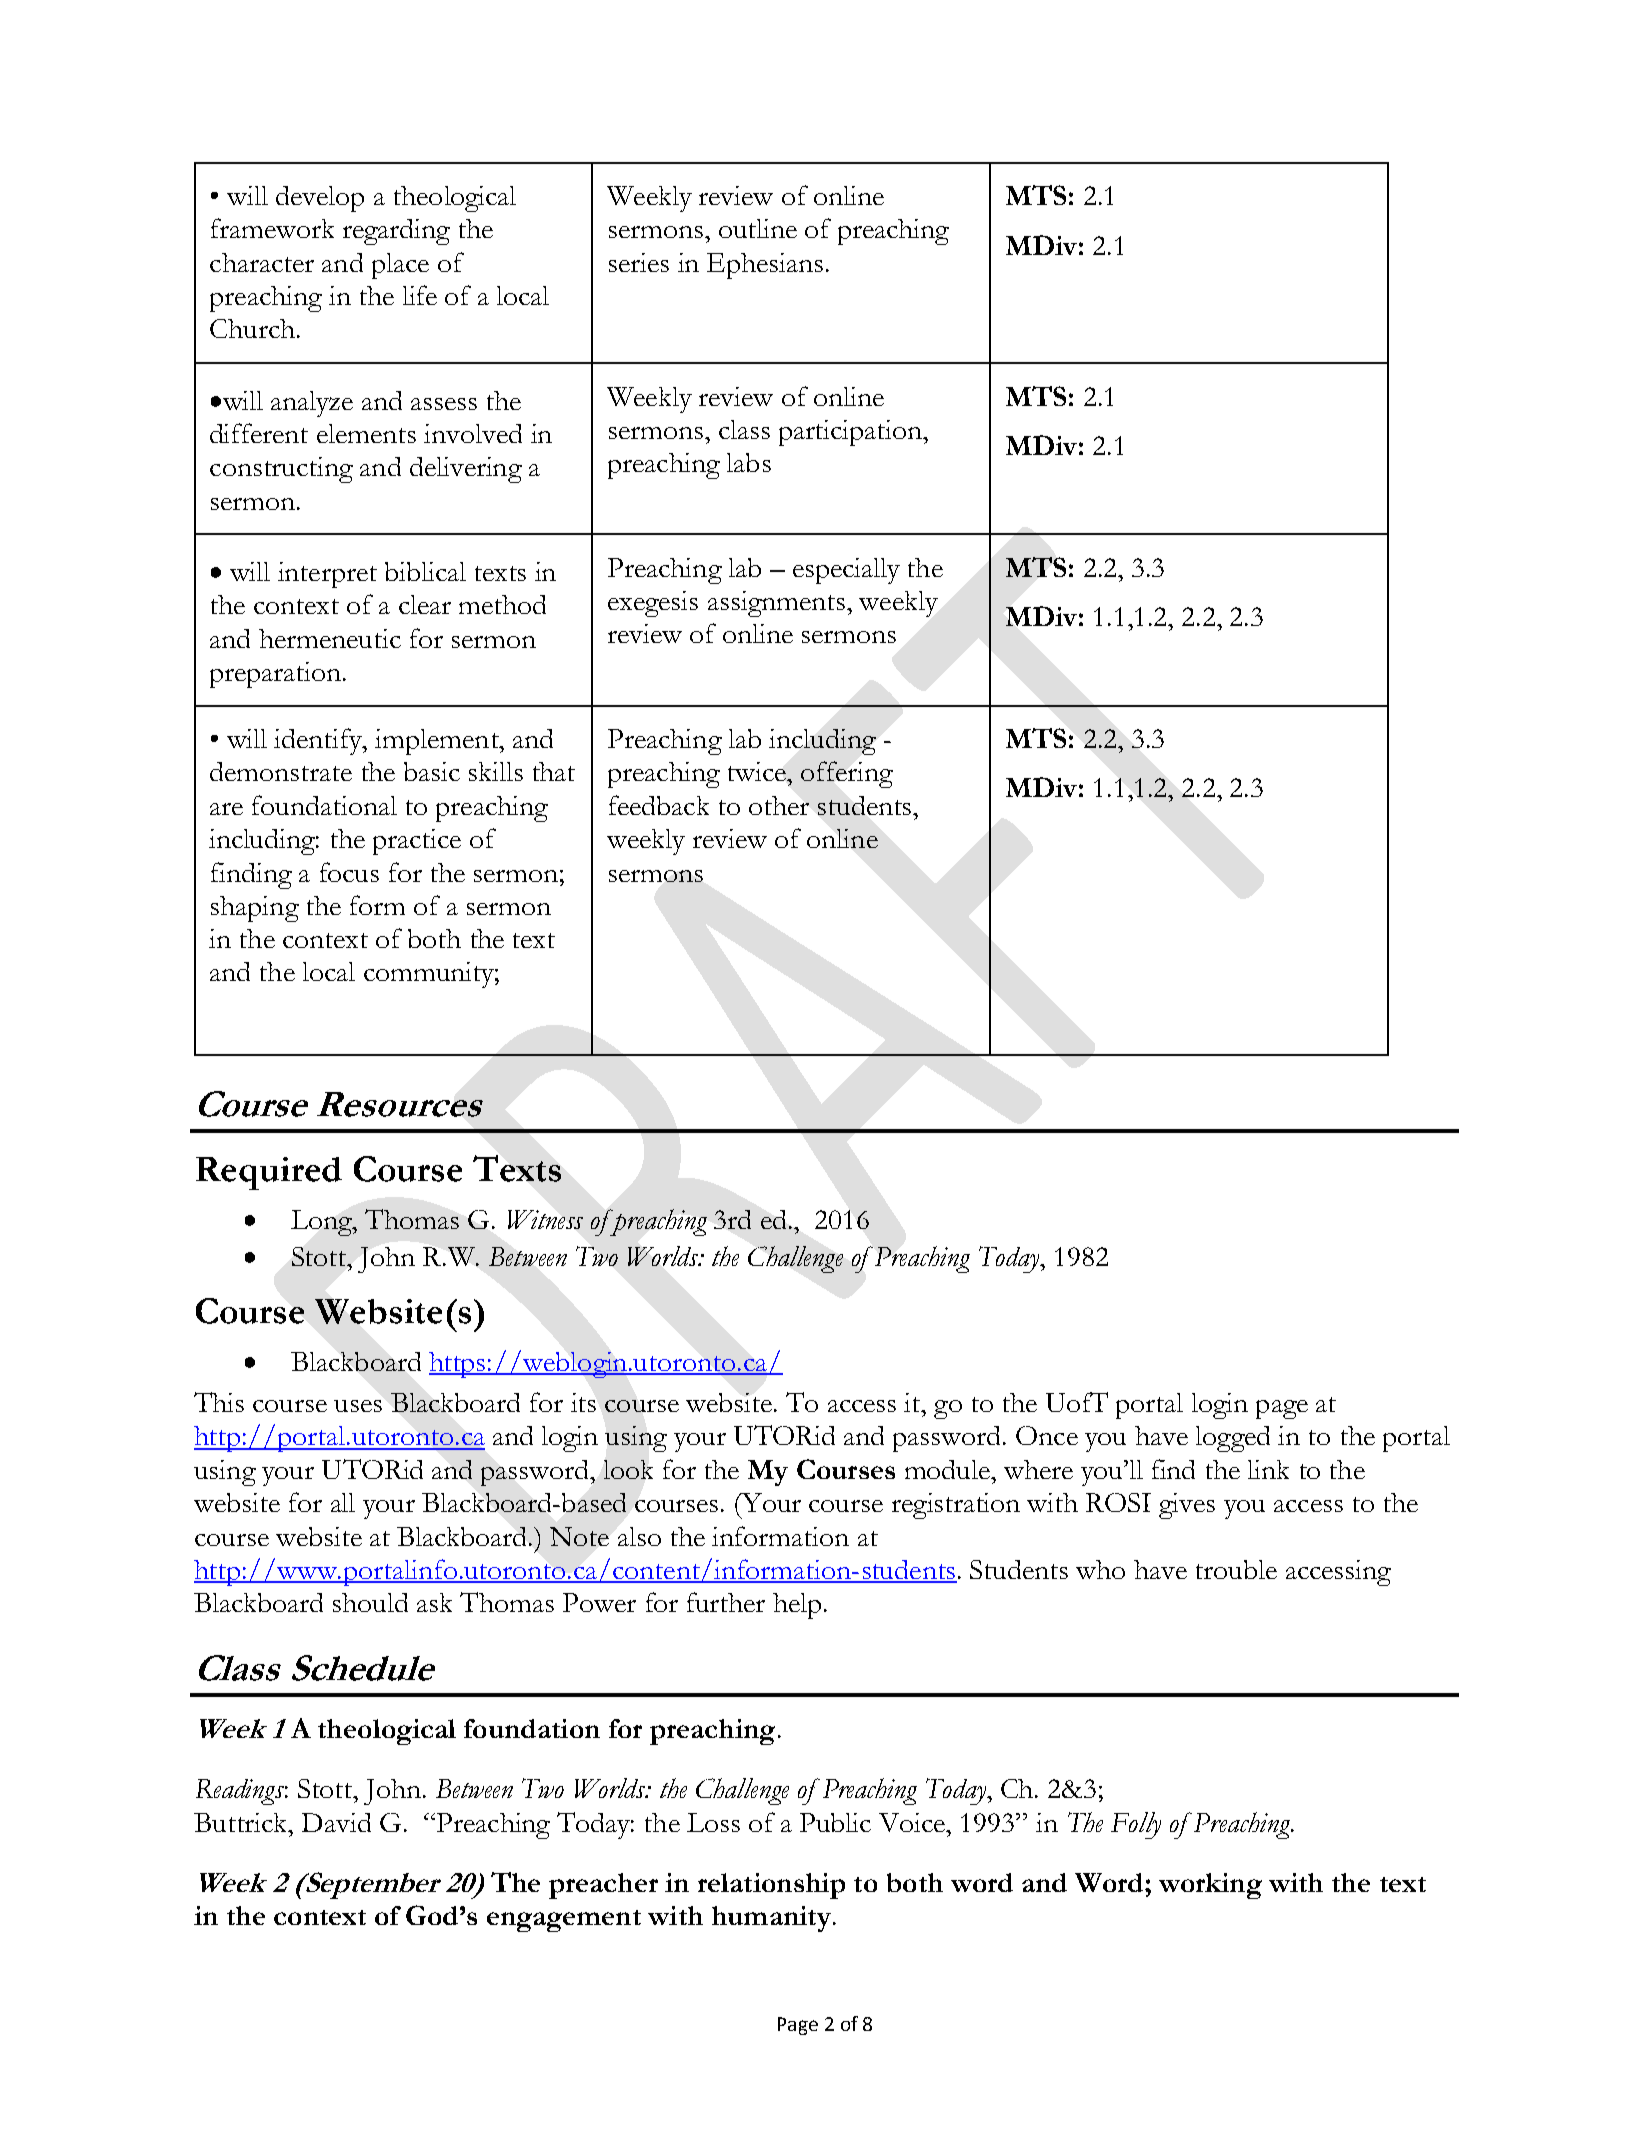  What do you see at coordinates (583, 1402) in the screenshot?
I see `its` at bounding box center [583, 1402].
